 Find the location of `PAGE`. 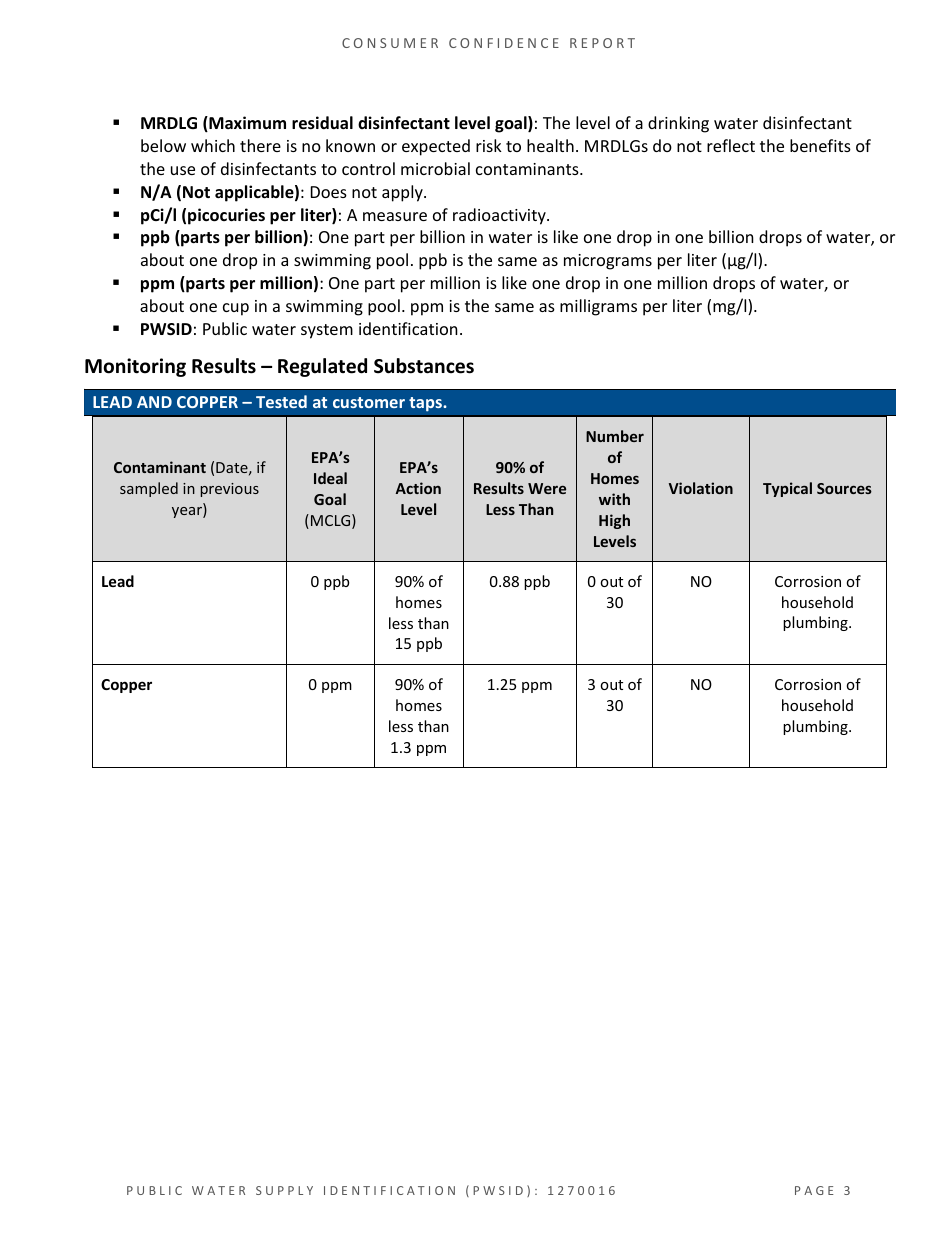

PAGE is located at coordinates (814, 1190).
